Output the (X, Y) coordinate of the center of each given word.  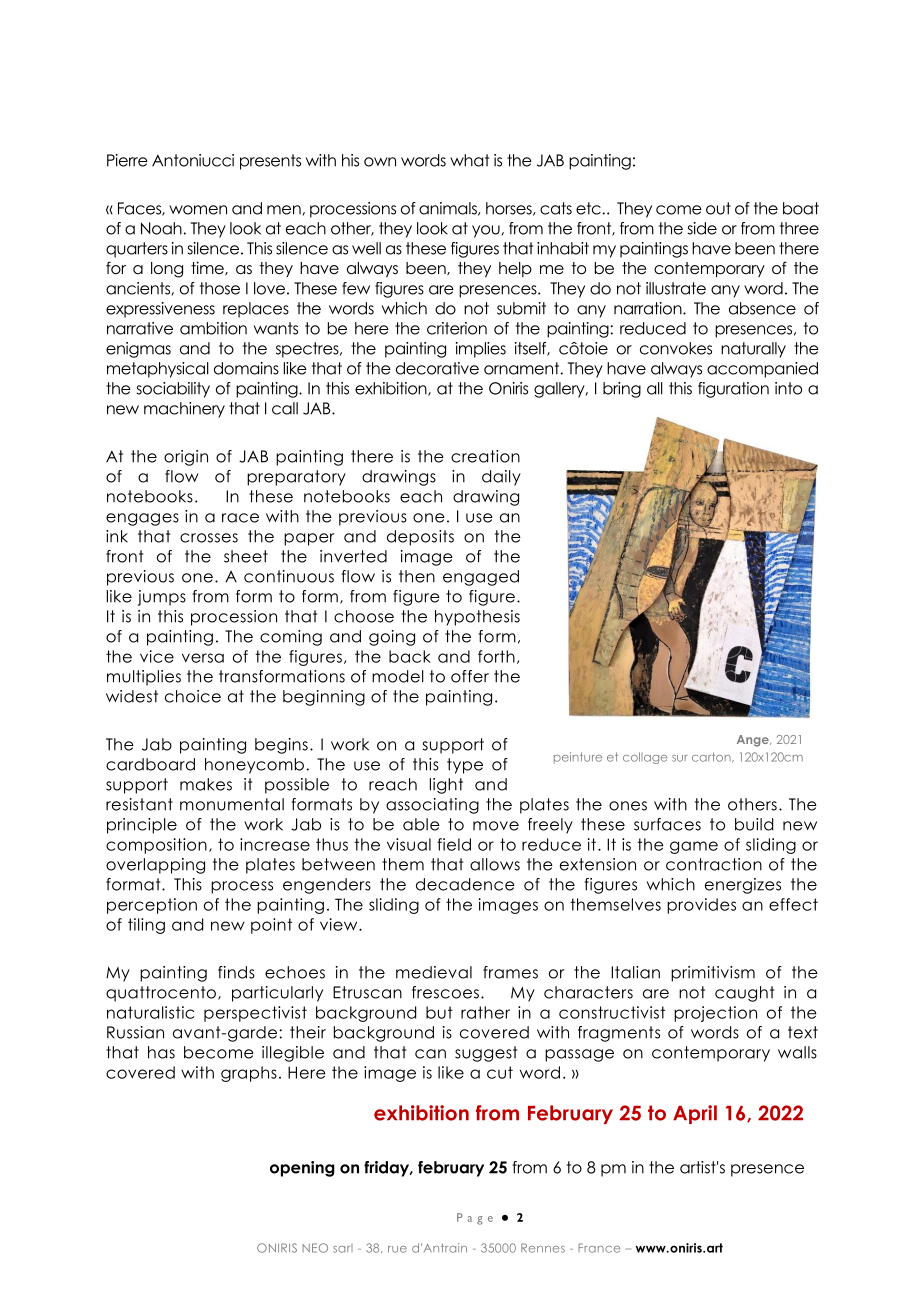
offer (470, 676)
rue (397, 1249)
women (198, 210)
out (718, 208)
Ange (754, 741)
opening (302, 1169)
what (469, 160)
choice (193, 696)
